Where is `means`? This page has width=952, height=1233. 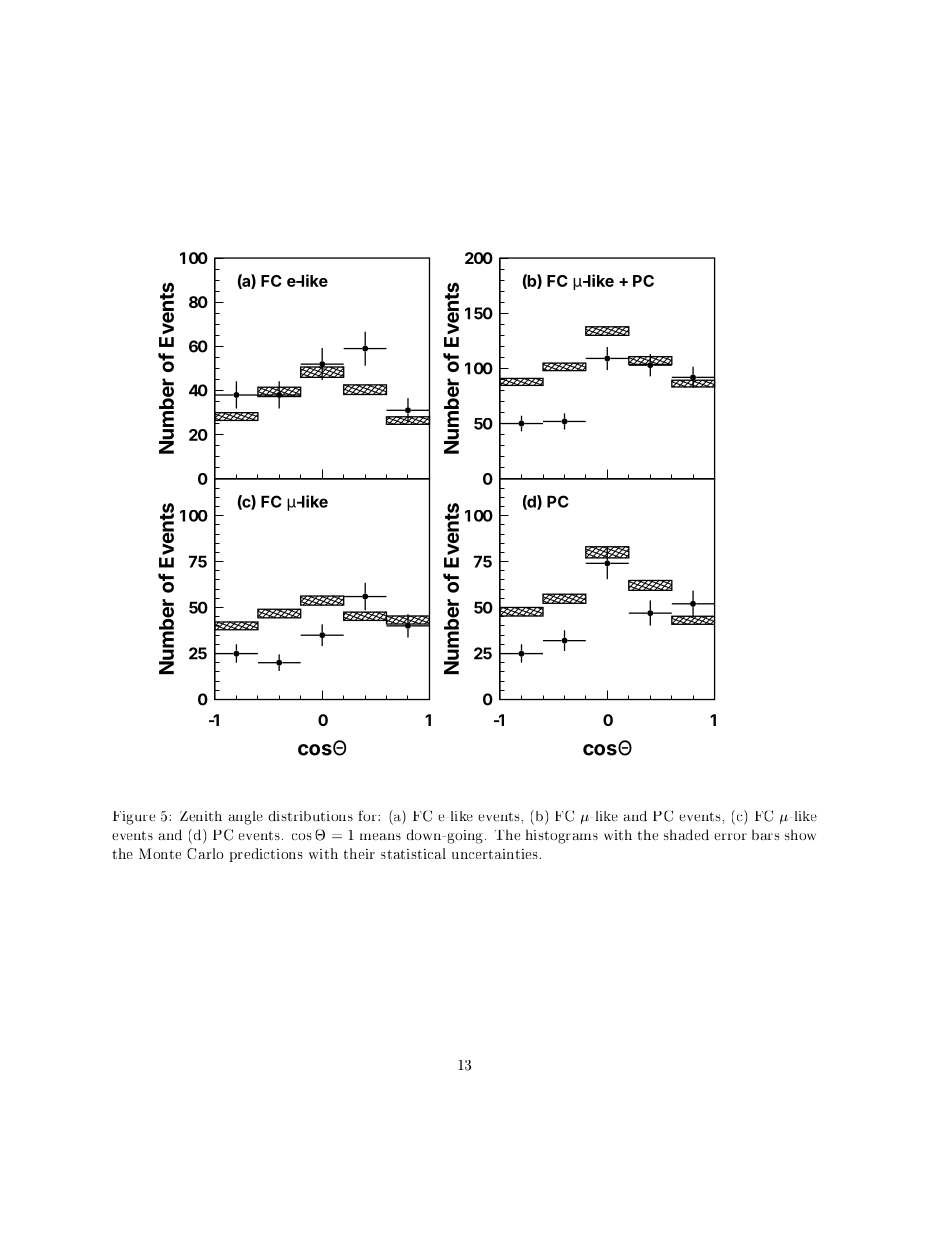 means is located at coordinates (380, 836).
